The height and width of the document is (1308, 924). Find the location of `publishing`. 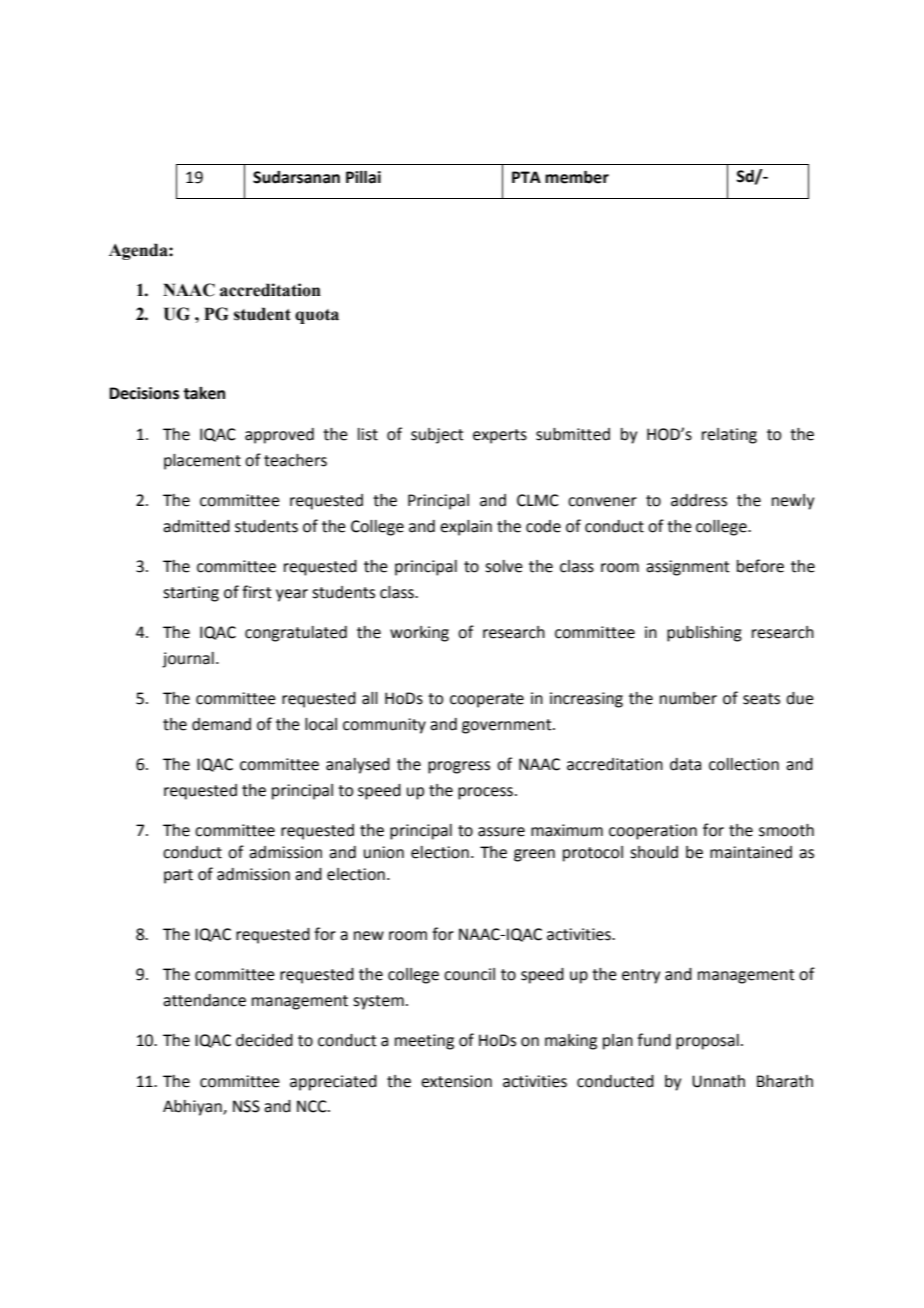

publishing is located at coordinates (704, 634).
